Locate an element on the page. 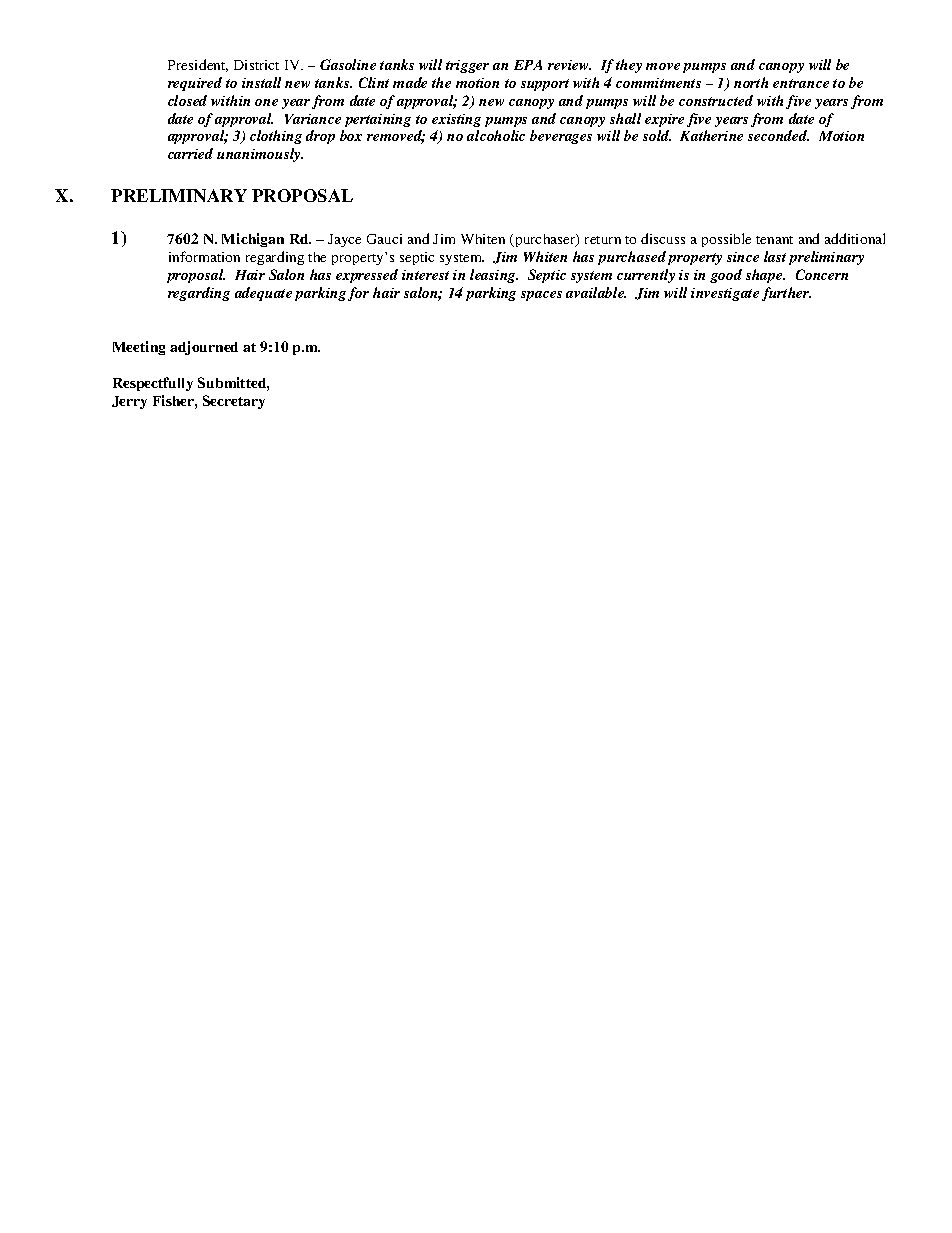 The height and width of the document is (1233, 952). adequate is located at coordinates (263, 294).
